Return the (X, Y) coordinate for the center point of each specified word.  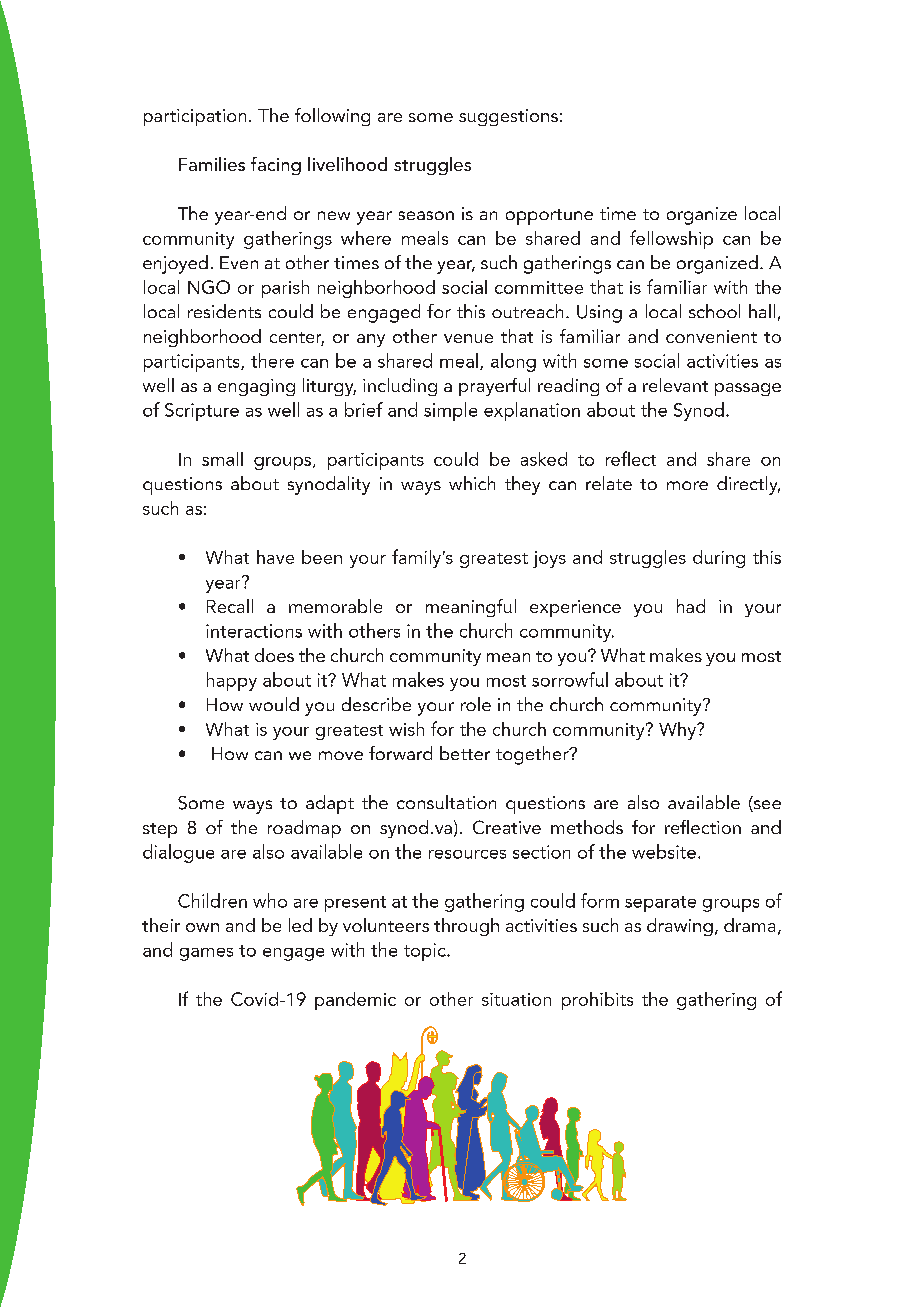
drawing (680, 927)
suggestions (508, 117)
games (206, 954)
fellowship (671, 239)
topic (426, 952)
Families (212, 164)
